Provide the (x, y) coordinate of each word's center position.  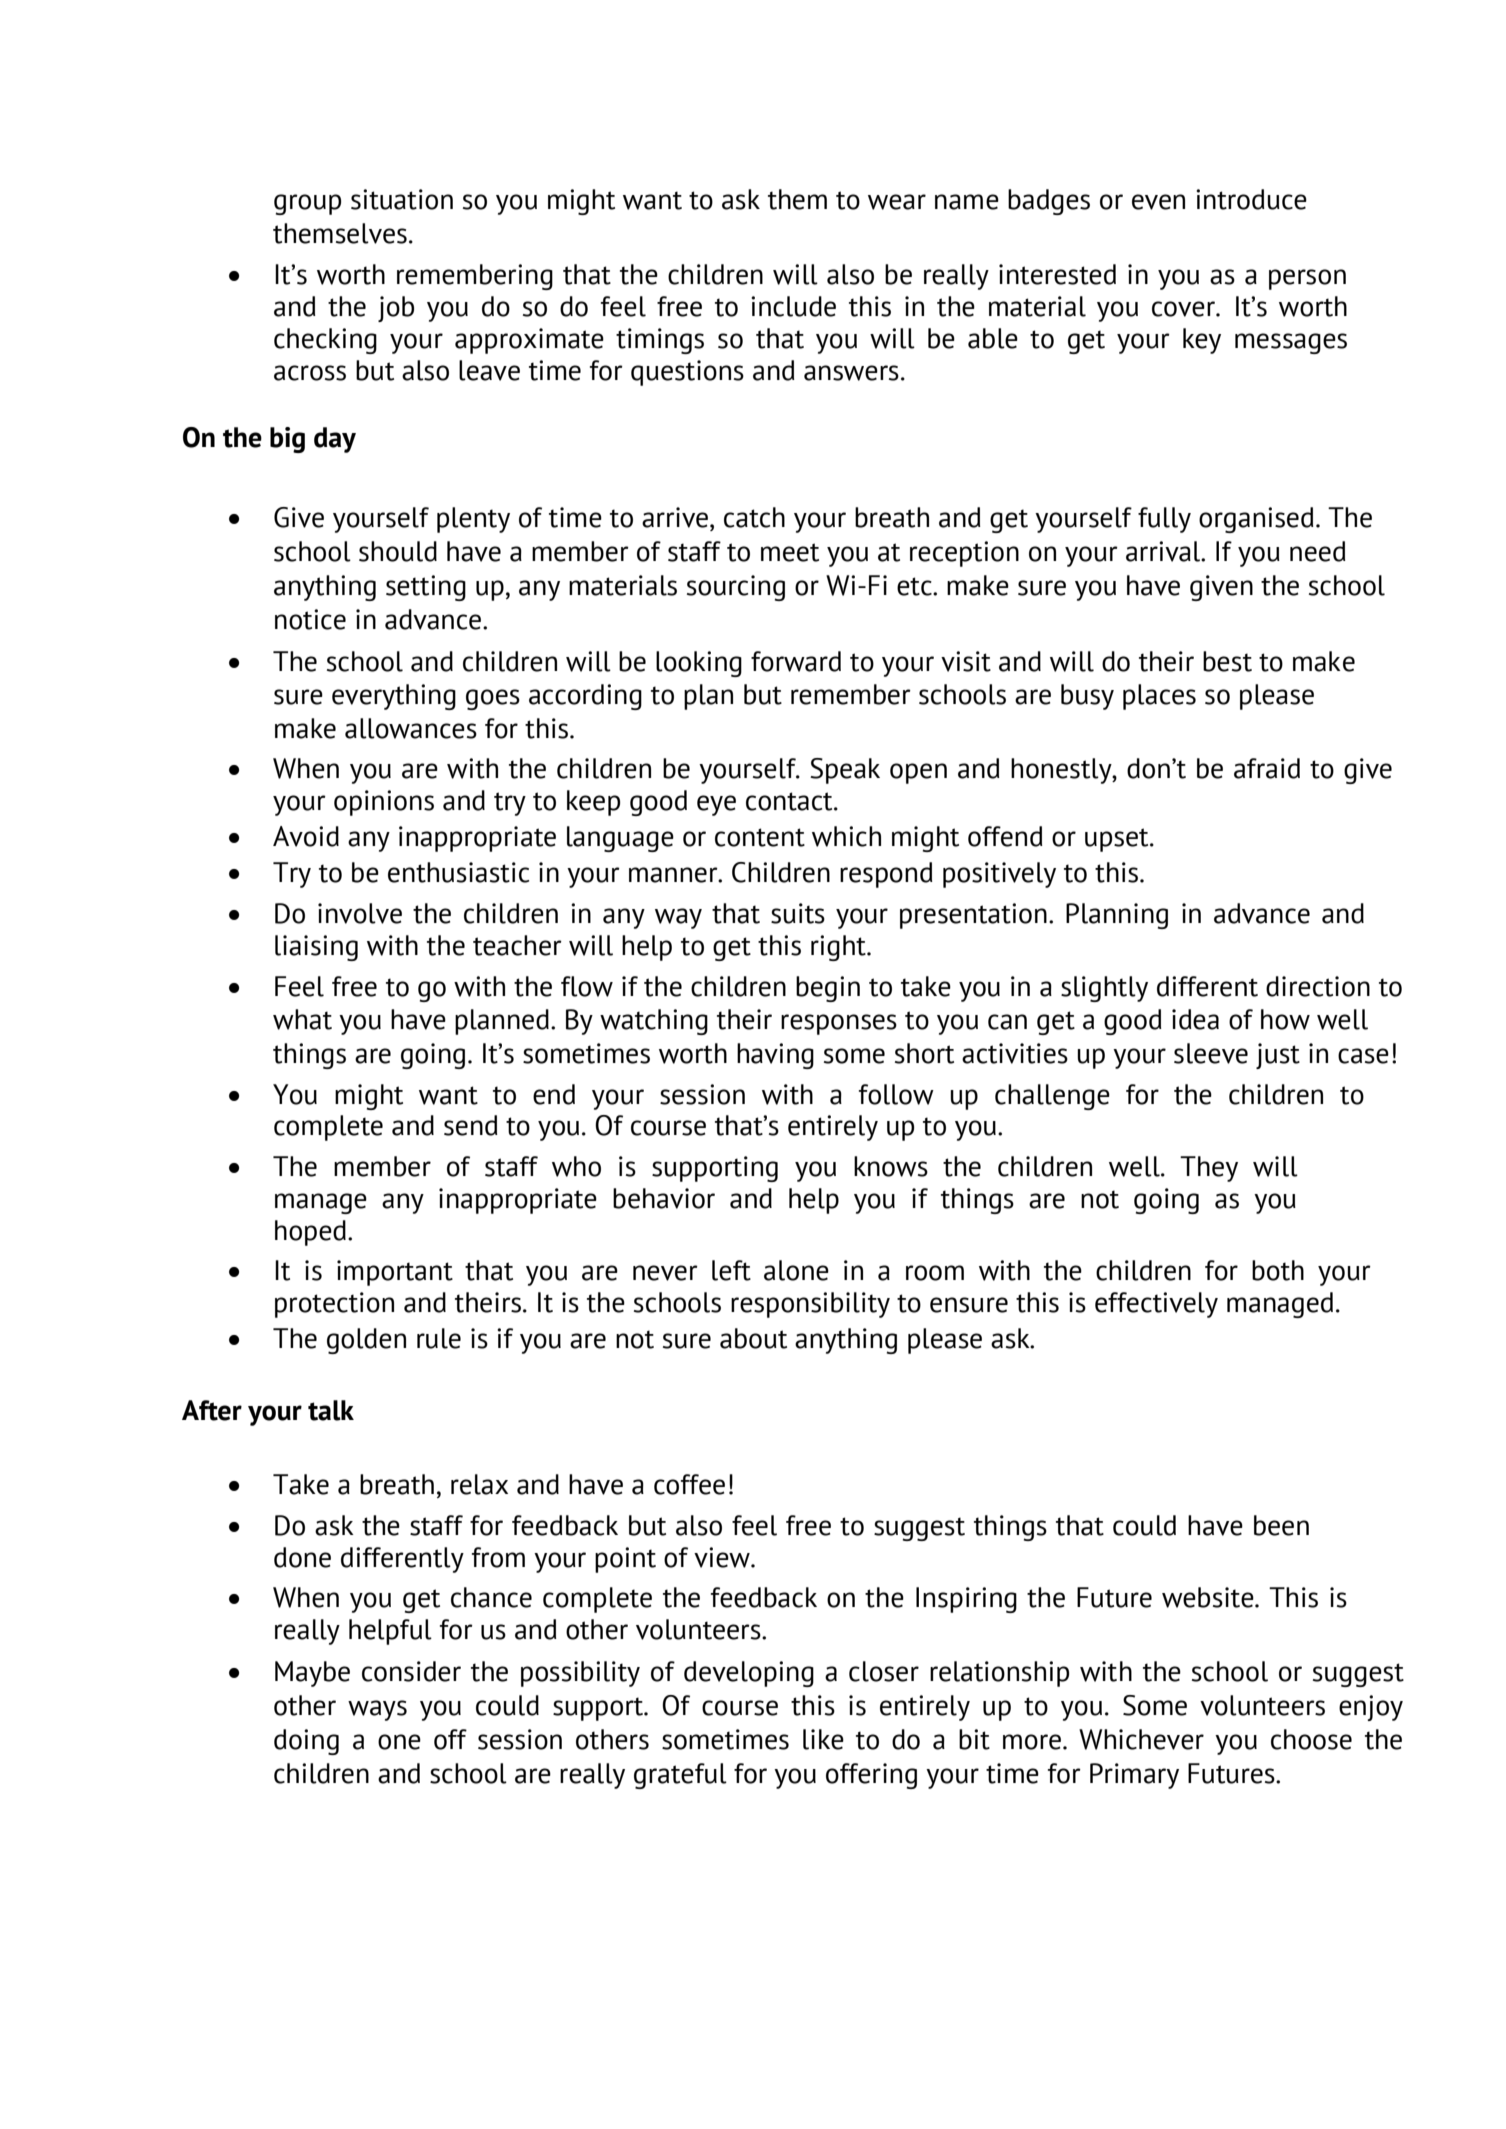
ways (377, 1710)
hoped (310, 1233)
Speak (845, 771)
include (793, 306)
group (307, 204)
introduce (1251, 199)
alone (796, 1270)
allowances (411, 728)
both (1278, 1270)
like (823, 1739)
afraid (1267, 768)
